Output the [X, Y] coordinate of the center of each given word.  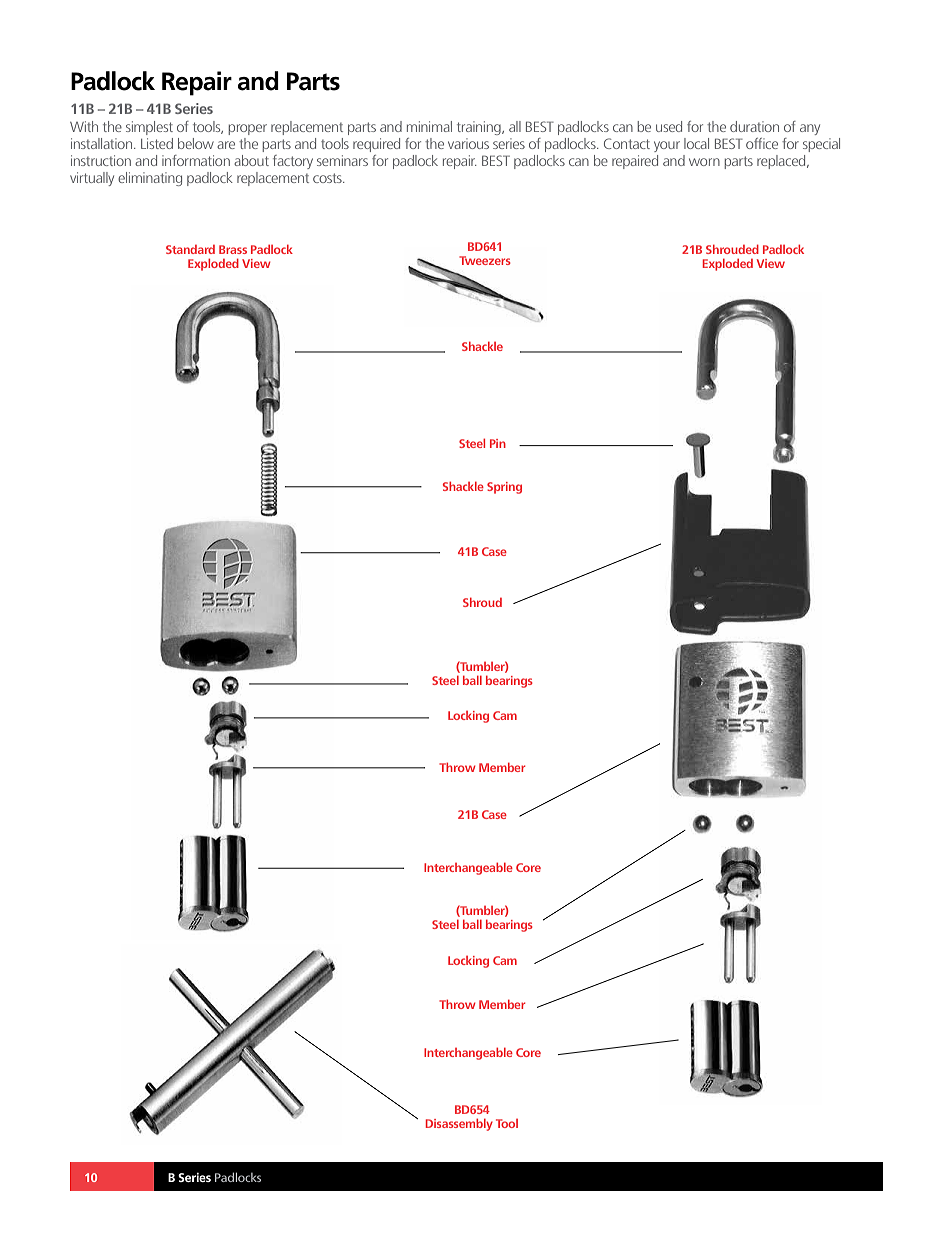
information [196, 160]
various [468, 143]
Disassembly [459, 1125]
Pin [498, 443]
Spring [504, 488]
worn [704, 162]
